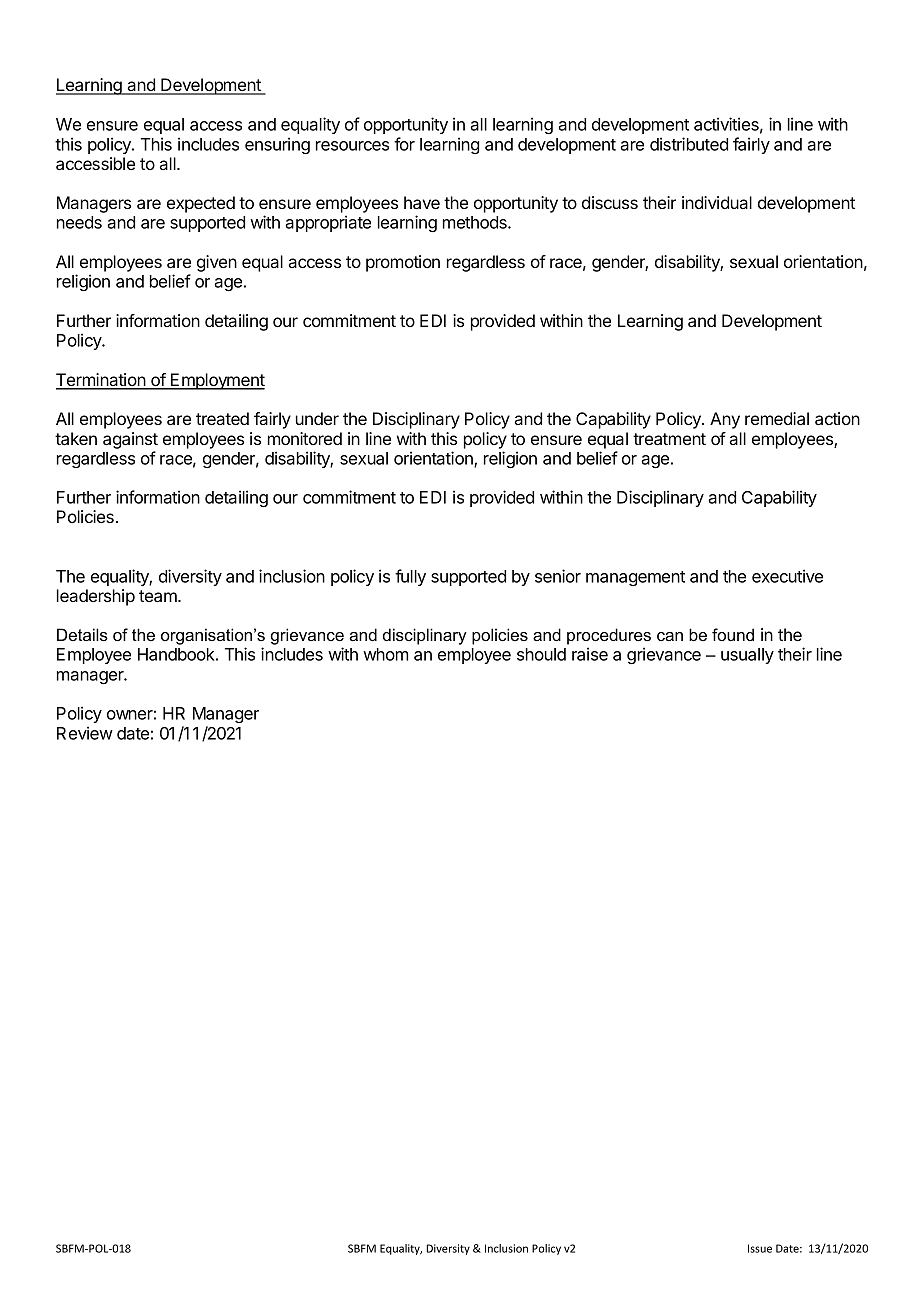  What do you see at coordinates (725, 420) in the document?
I see `Any` at bounding box center [725, 420].
